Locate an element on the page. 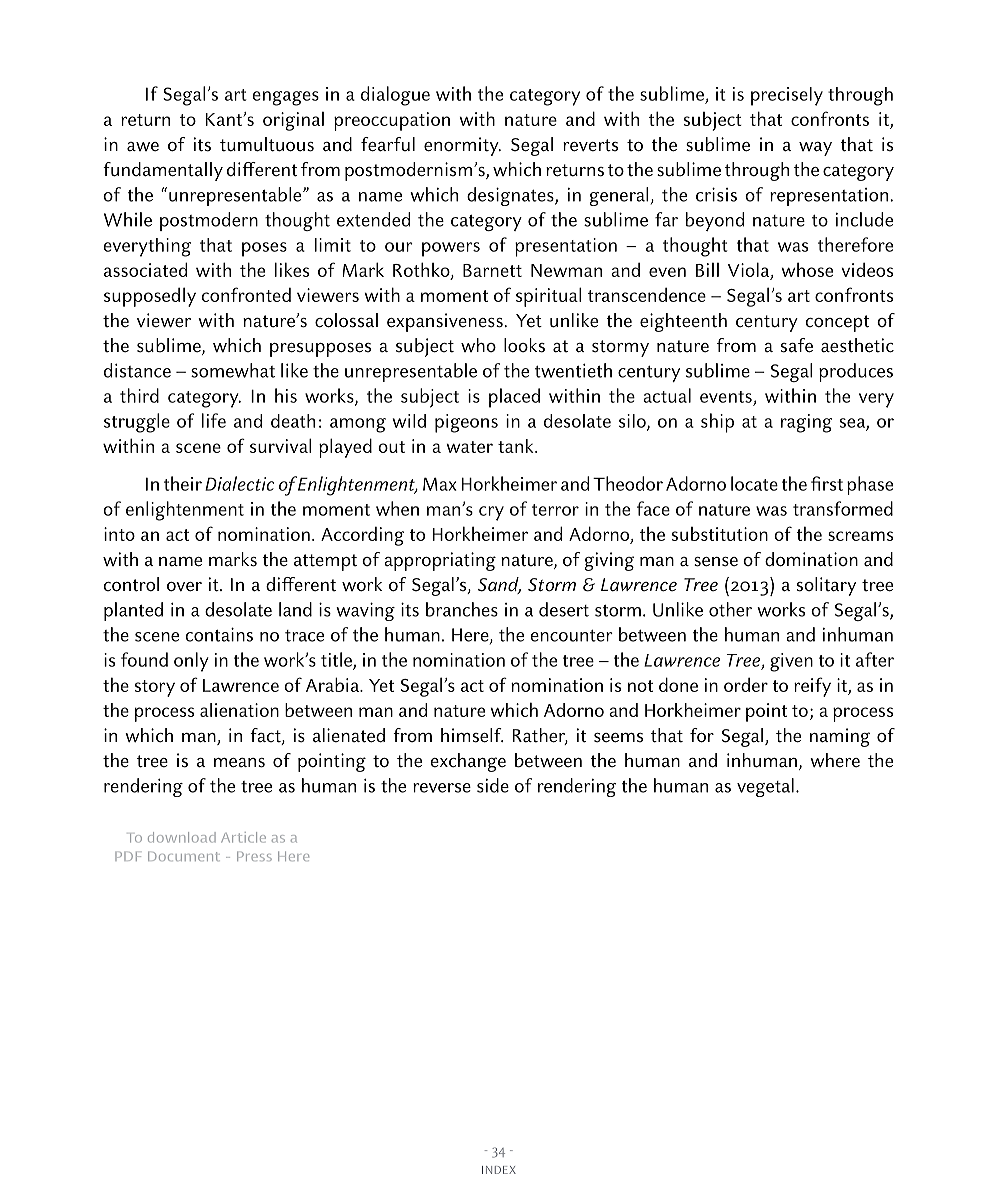 The width and height of the page is (997, 1204). enormity is located at coordinates (462, 146).
